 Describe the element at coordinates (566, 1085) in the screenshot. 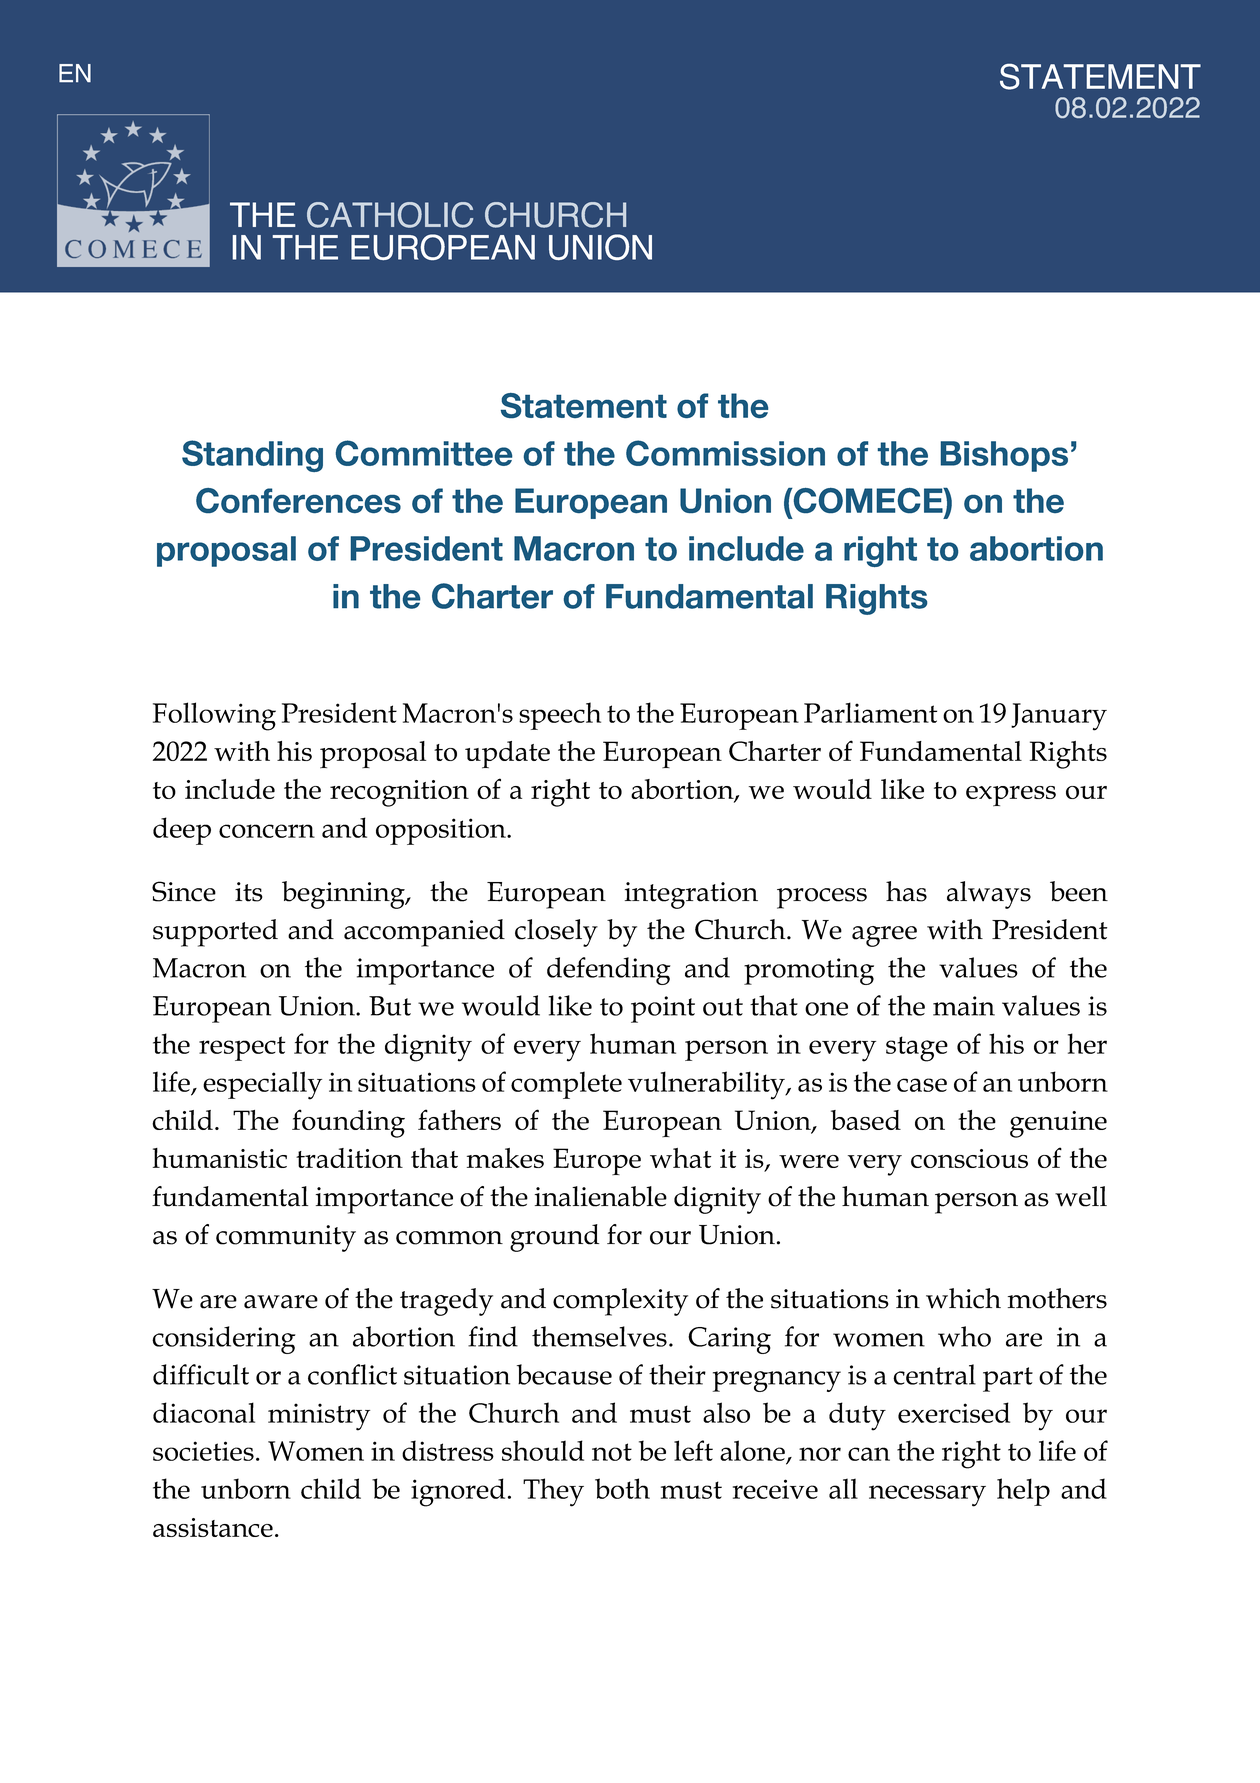

I see `complete` at that location.
